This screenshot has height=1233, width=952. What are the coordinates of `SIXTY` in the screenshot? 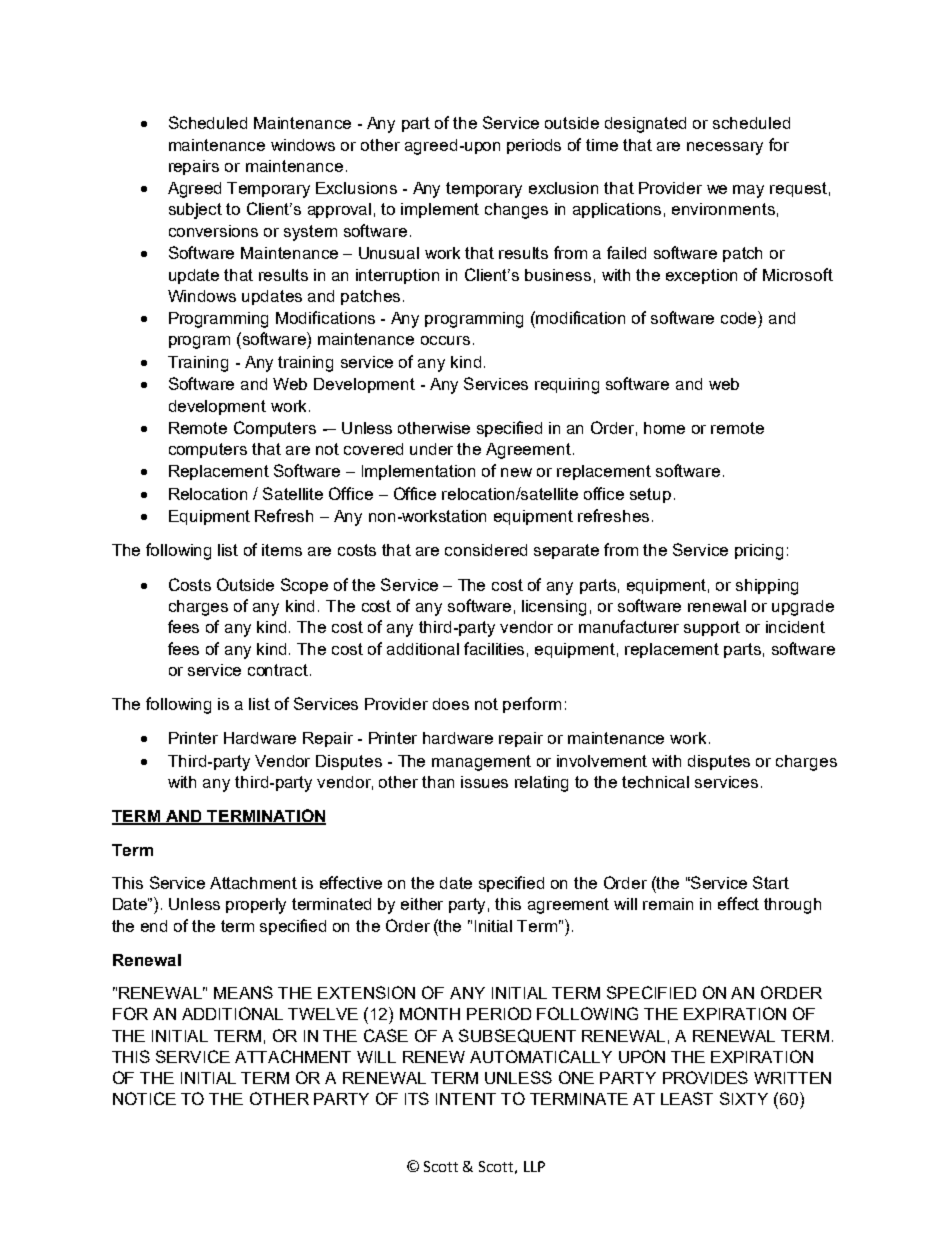 It's located at (744, 1098).
